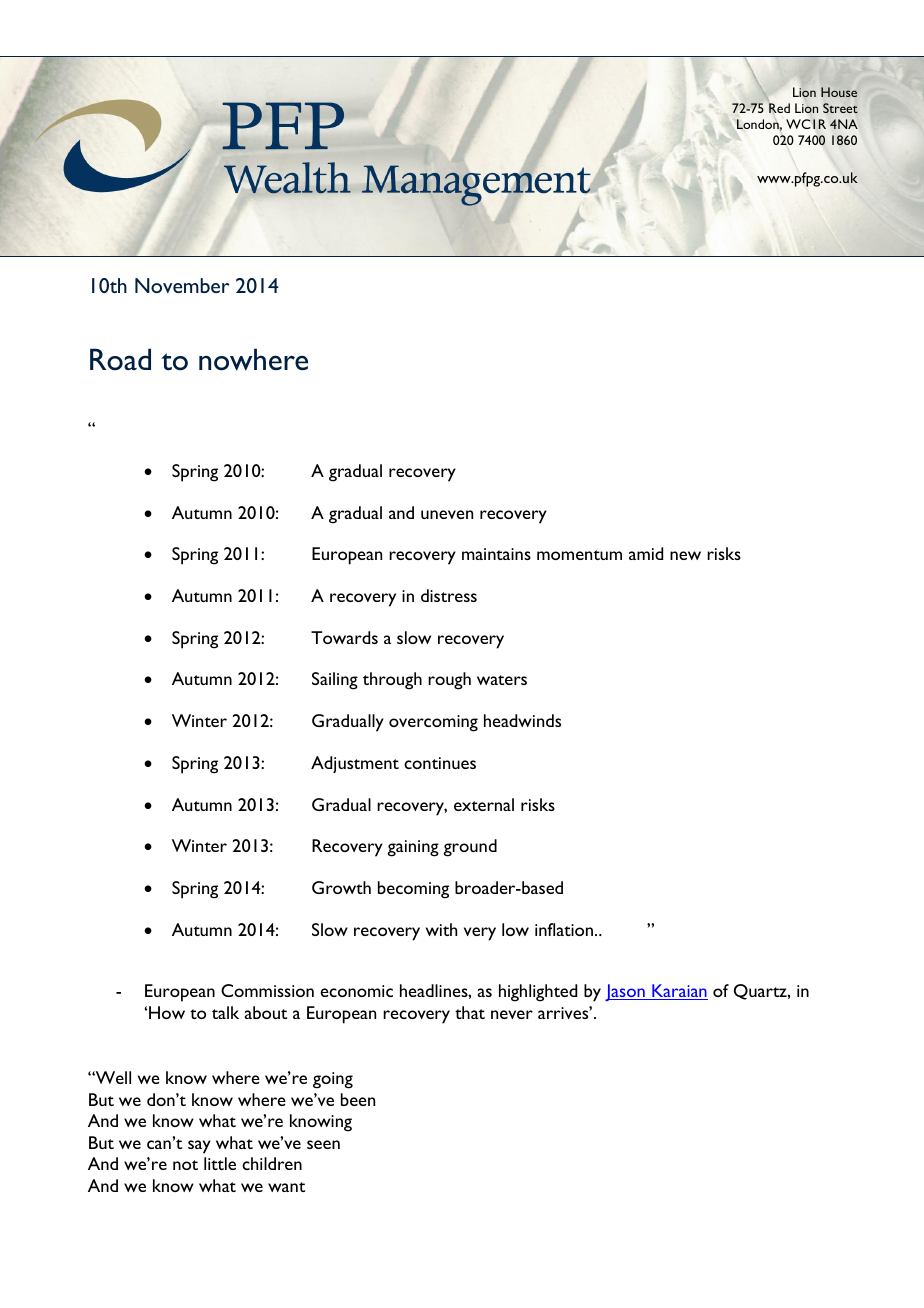  What do you see at coordinates (358, 1099) in the screenshot?
I see `been` at bounding box center [358, 1099].
